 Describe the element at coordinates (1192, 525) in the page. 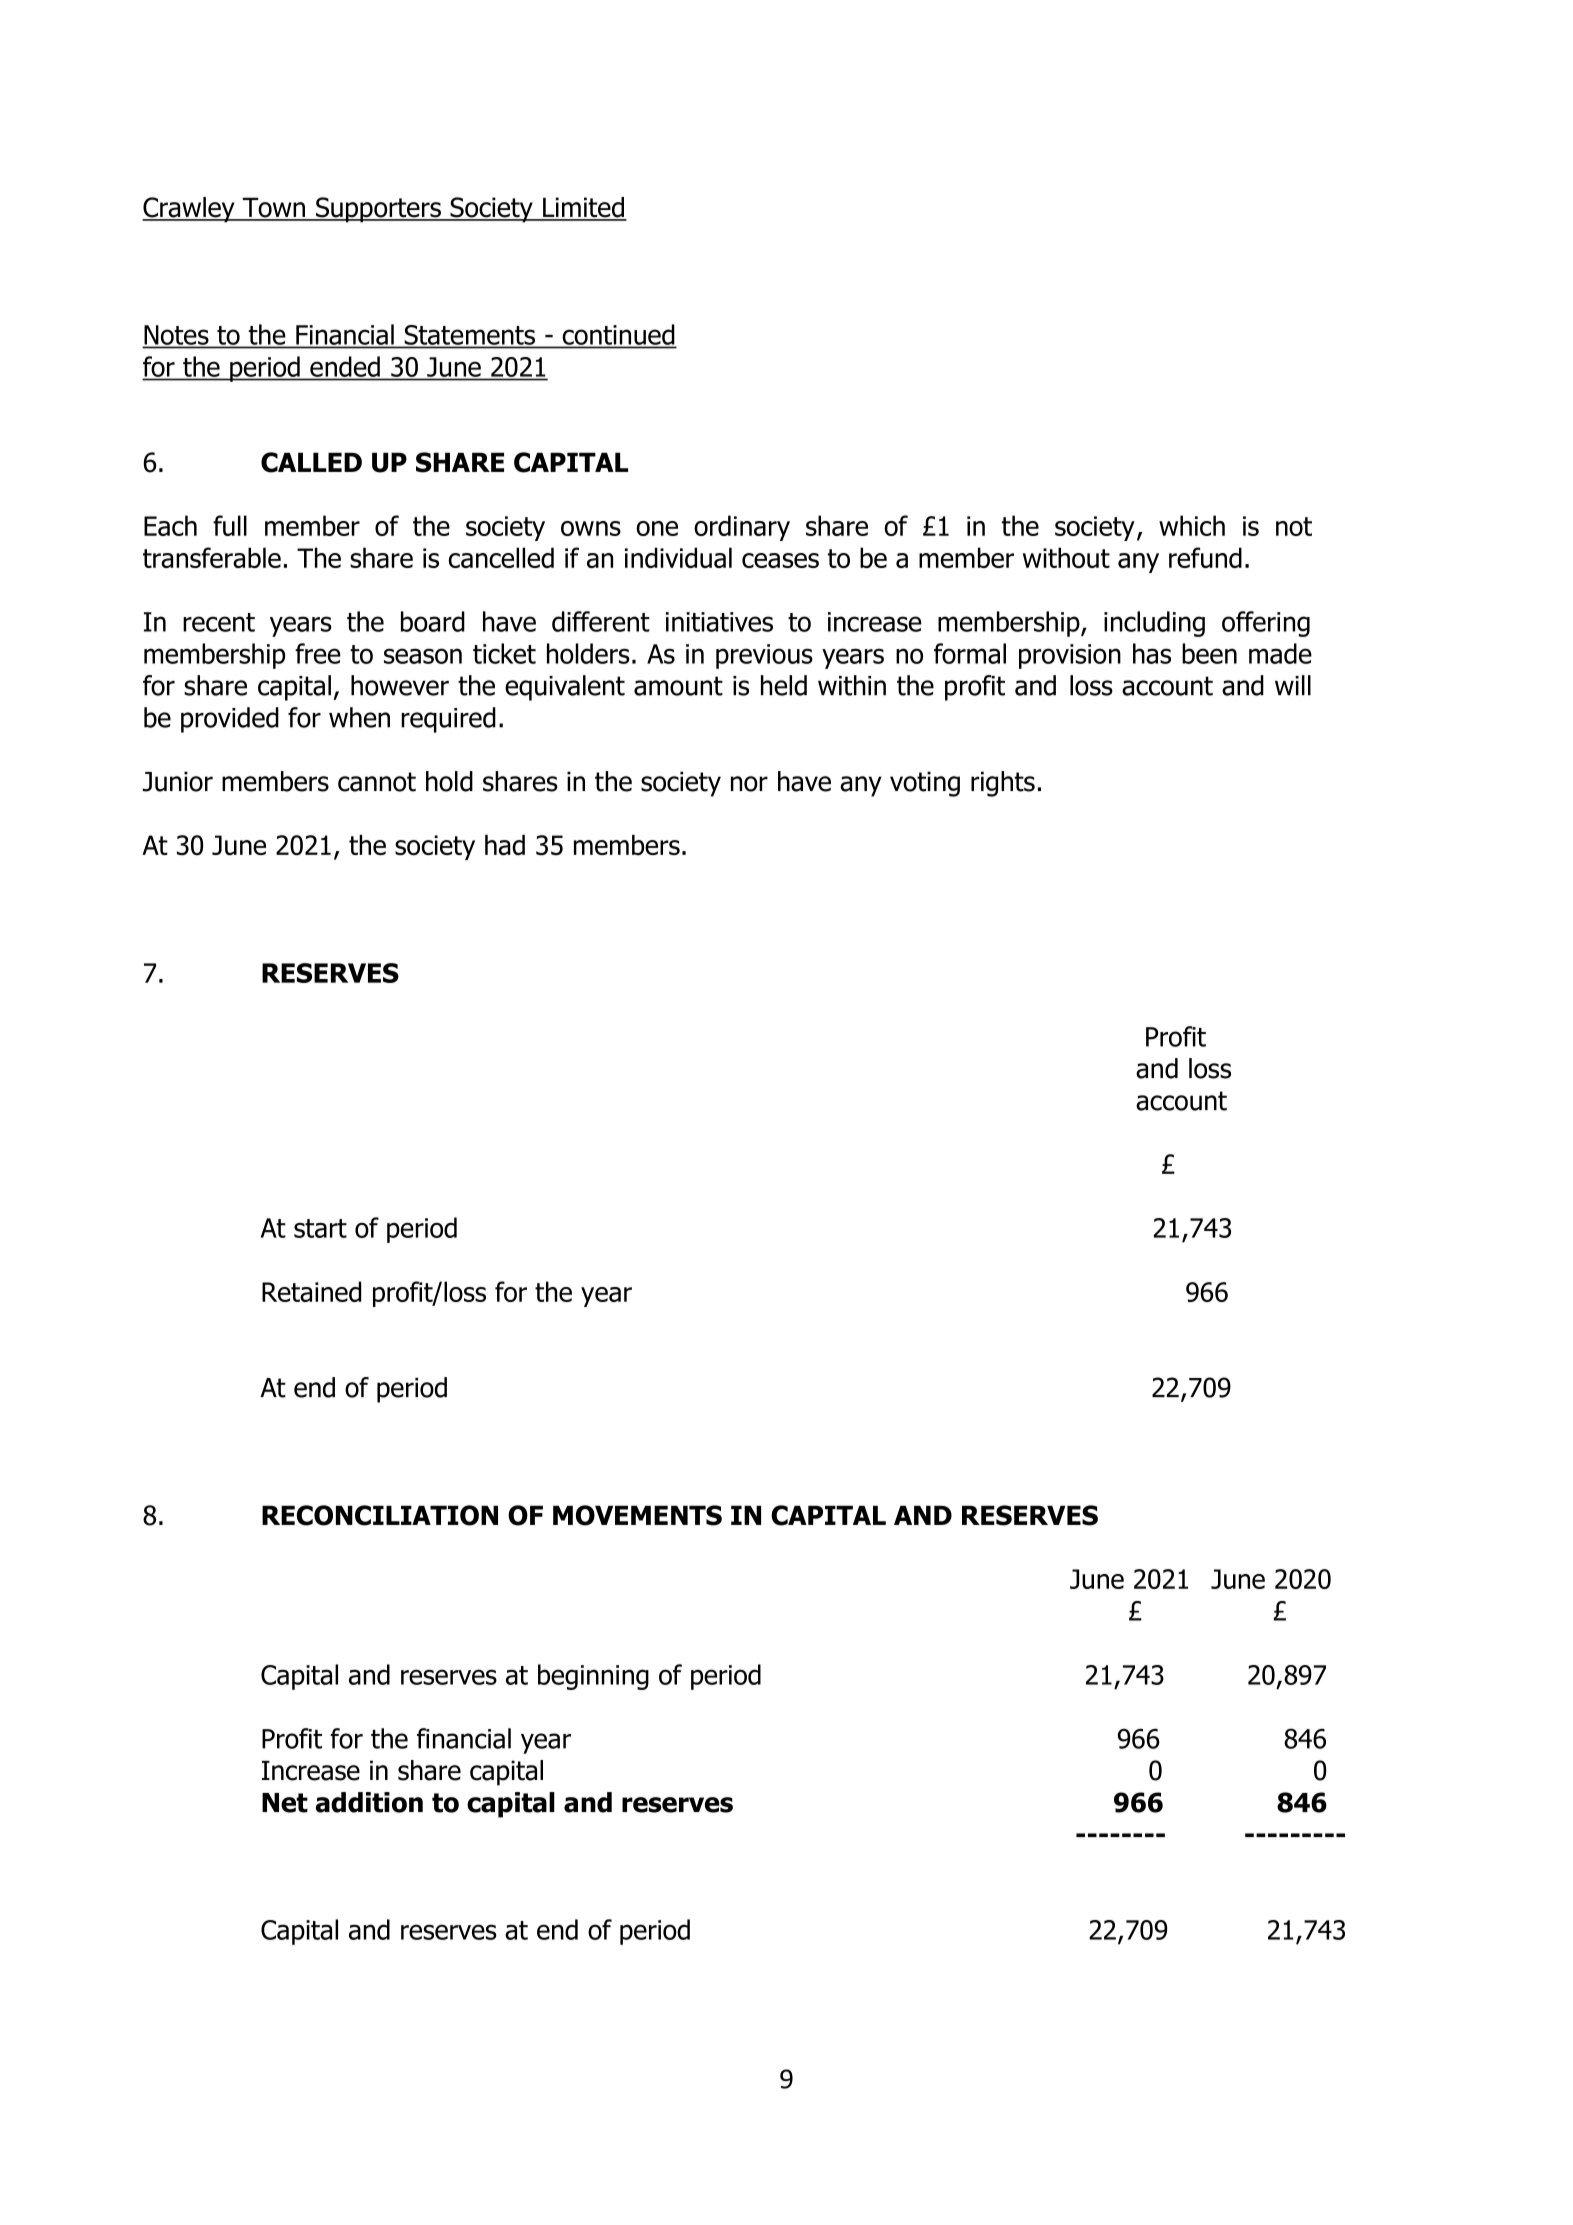

I see `which` at that location.
